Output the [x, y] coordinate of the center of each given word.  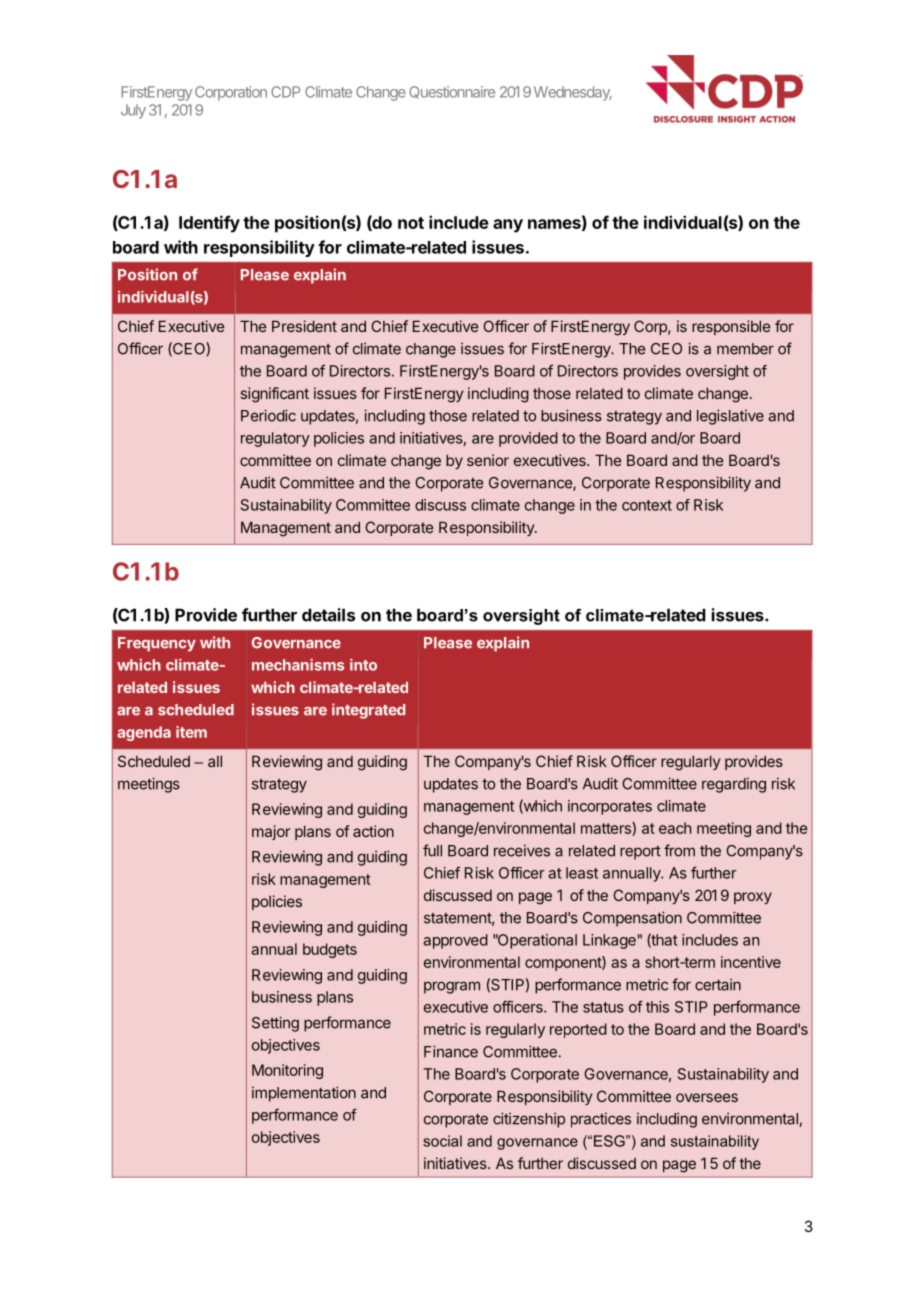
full [432, 850]
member [745, 349]
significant [275, 395]
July [133, 111]
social [442, 1141]
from [679, 850]
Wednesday [573, 93]
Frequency [157, 644]
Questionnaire [452, 92]
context [647, 505]
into [363, 665]
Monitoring [287, 1071]
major [271, 832]
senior [488, 460]
